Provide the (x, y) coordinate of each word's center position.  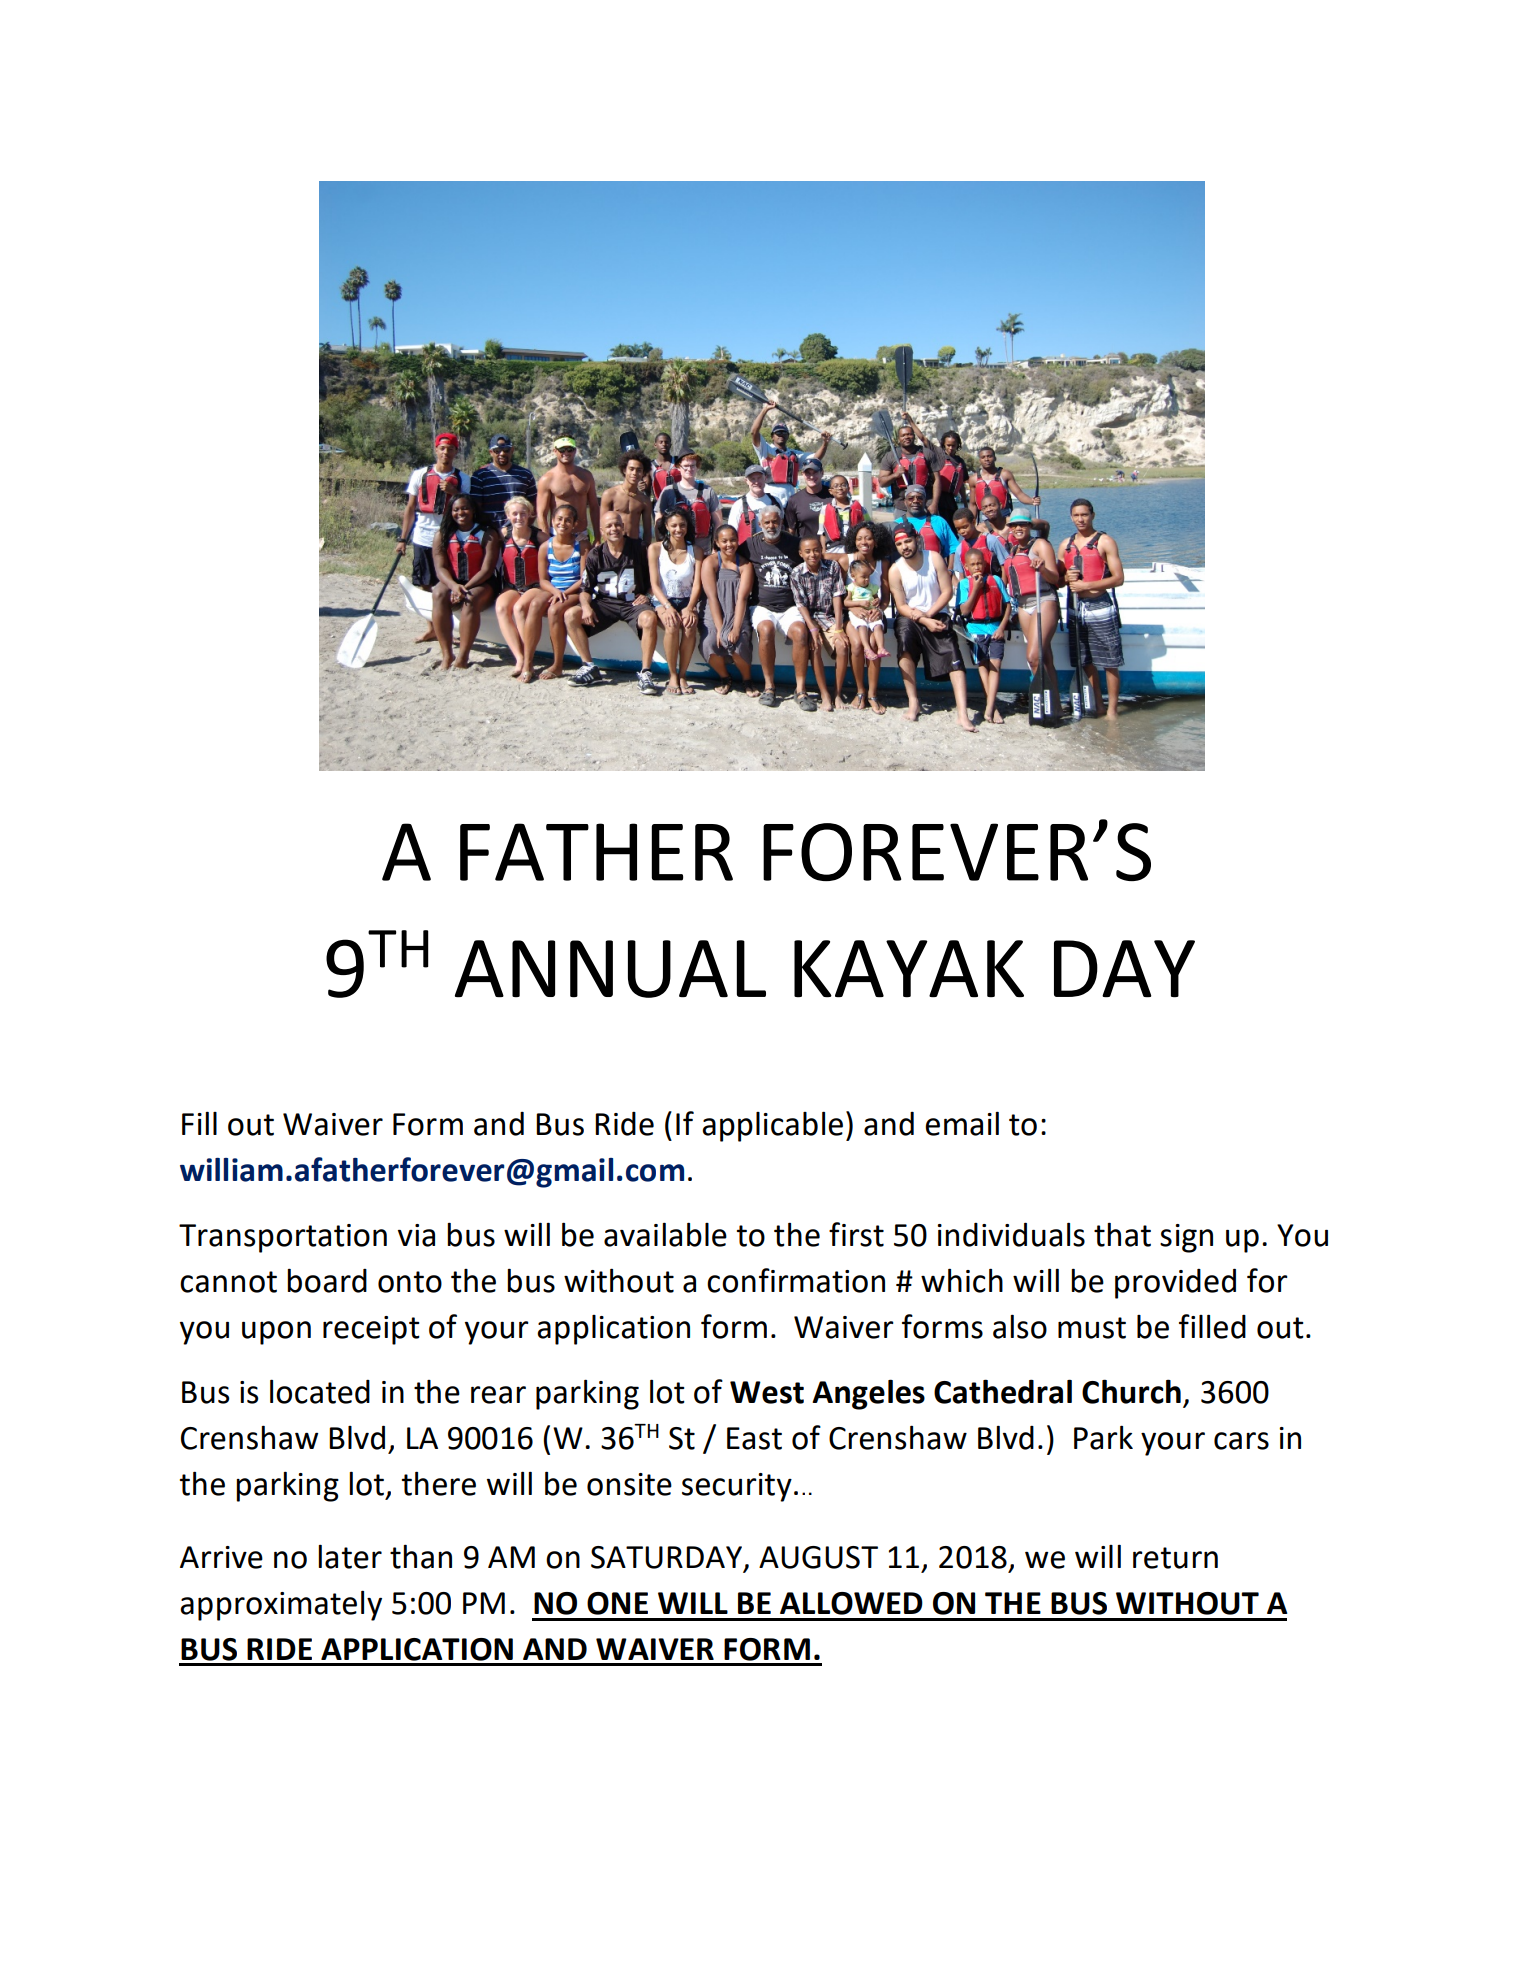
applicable (772, 1126)
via (416, 1235)
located (320, 1391)
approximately (281, 1605)
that (1122, 1234)
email (962, 1123)
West (767, 1392)
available (665, 1234)
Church (1131, 1391)
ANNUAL (610, 969)
